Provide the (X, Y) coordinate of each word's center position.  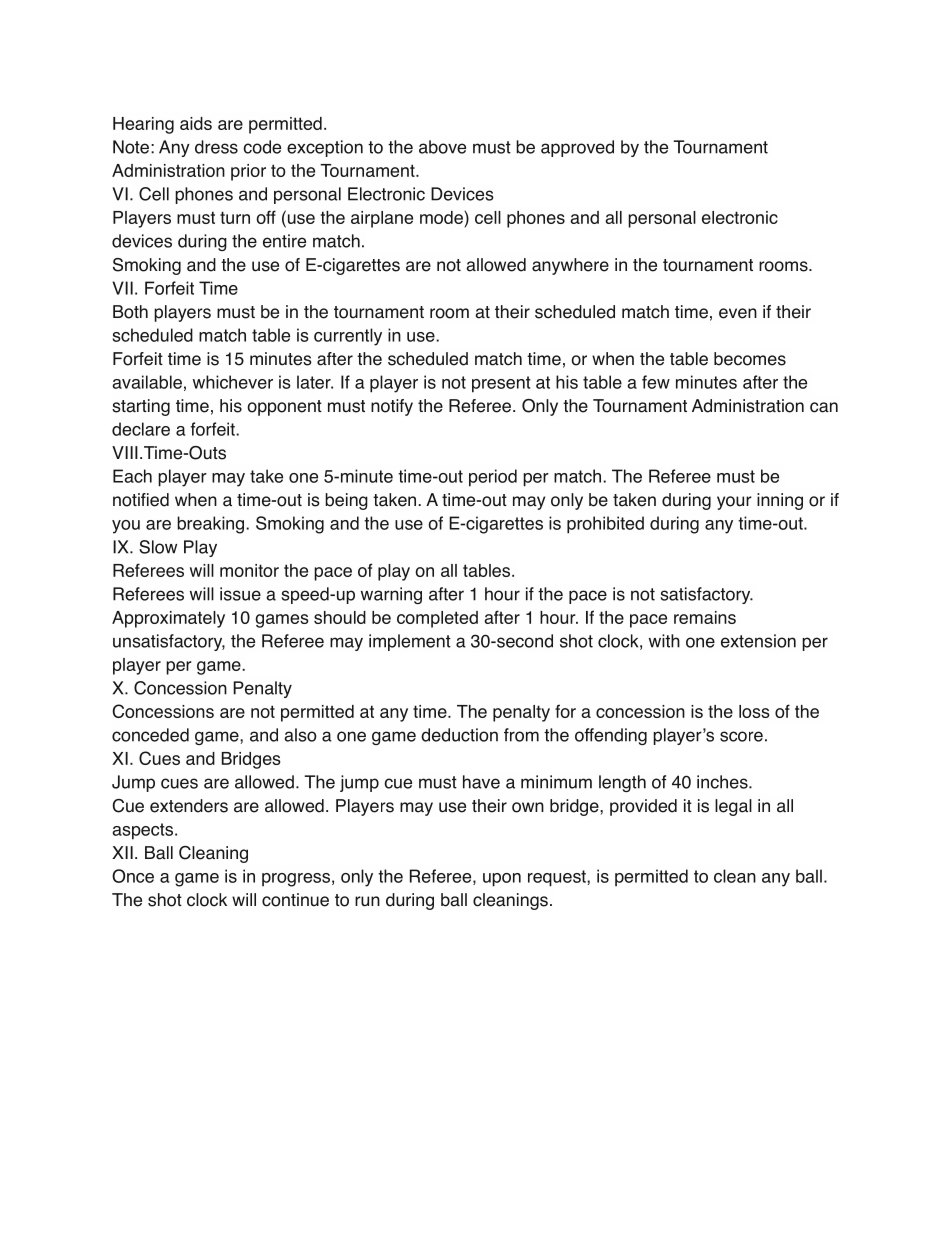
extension (758, 641)
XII (122, 852)
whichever (233, 382)
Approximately (168, 619)
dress (216, 147)
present (501, 384)
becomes (750, 359)
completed (437, 619)
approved (577, 148)
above (442, 147)
